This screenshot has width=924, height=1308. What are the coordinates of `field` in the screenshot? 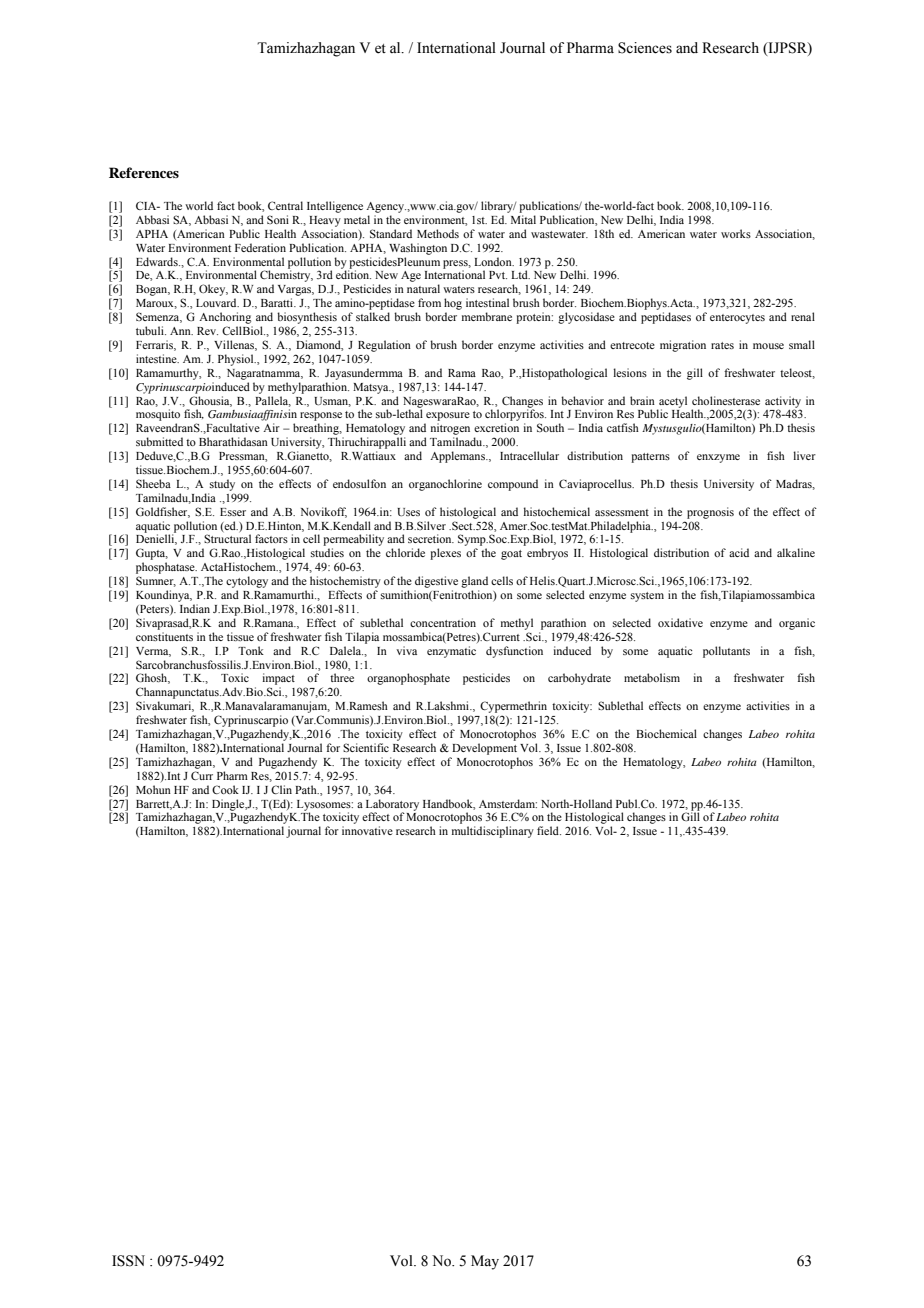 It's located at (549, 830).
